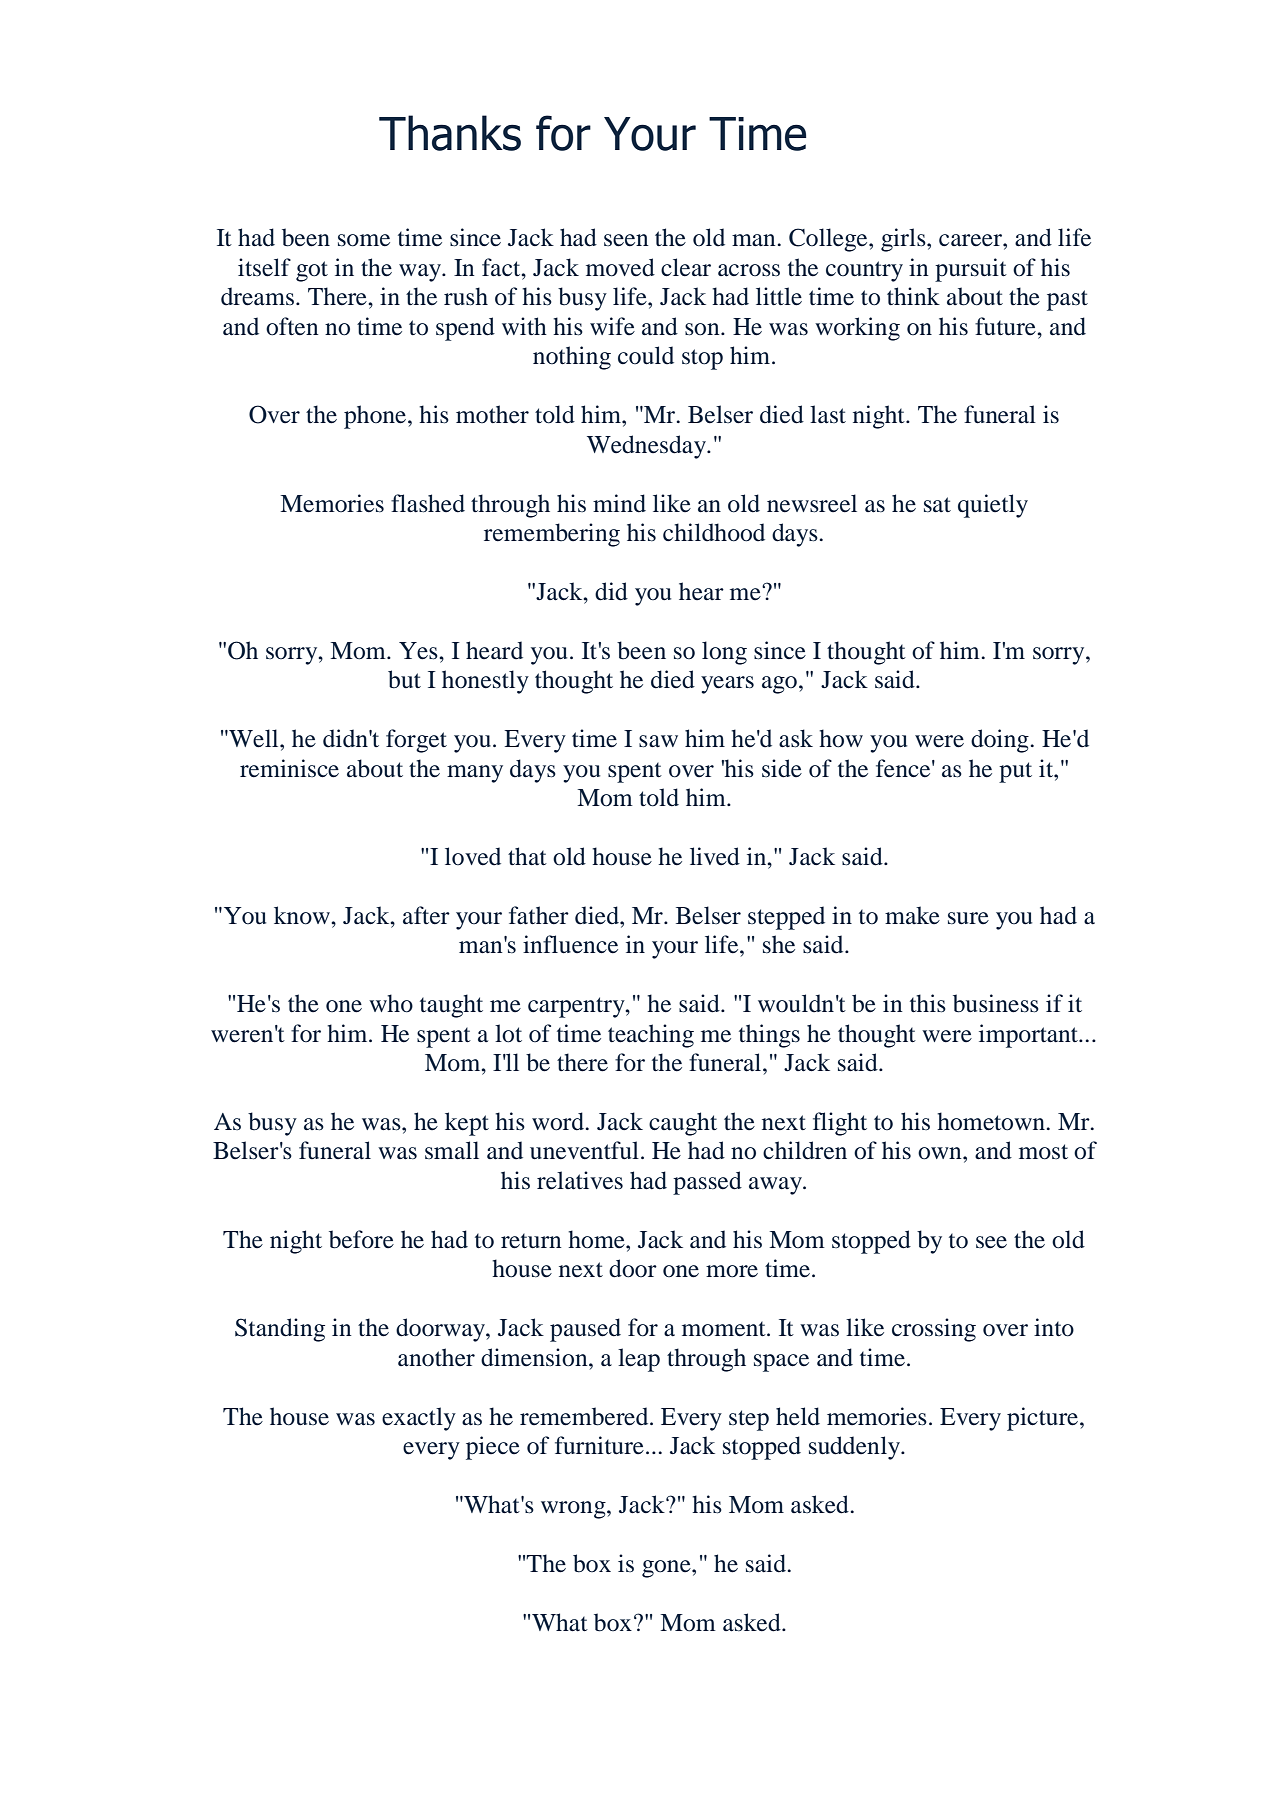  What do you see at coordinates (993, 506) in the screenshot?
I see `quietly` at bounding box center [993, 506].
